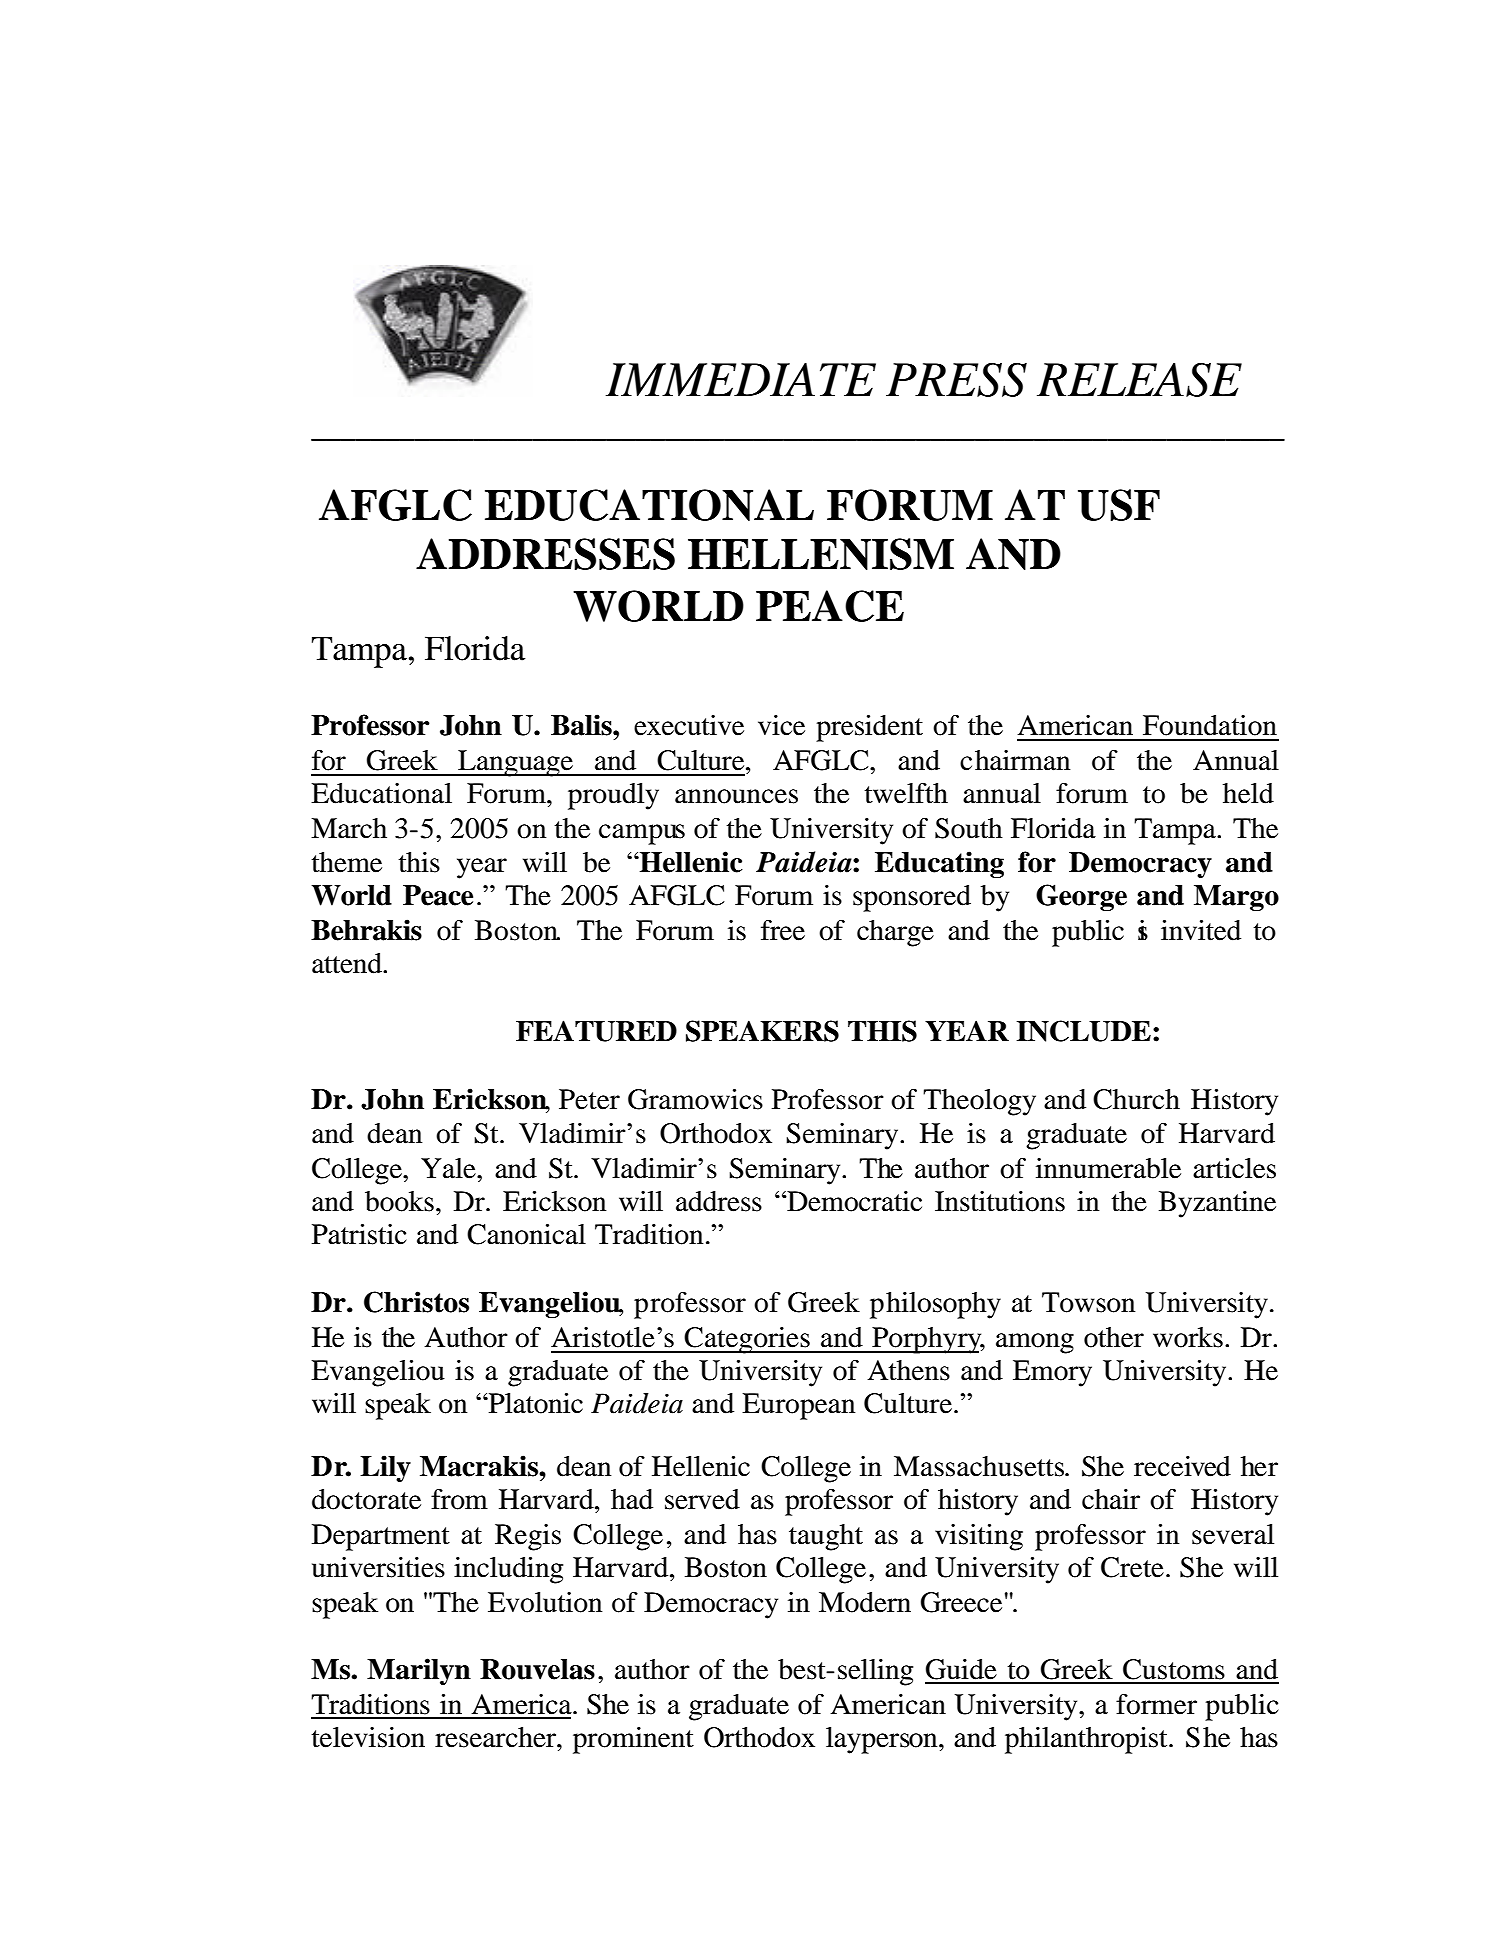 Image resolution: width=1504 pixels, height=1946 pixels. Describe the element at coordinates (459, 1499) in the page. I see `from` at that location.
